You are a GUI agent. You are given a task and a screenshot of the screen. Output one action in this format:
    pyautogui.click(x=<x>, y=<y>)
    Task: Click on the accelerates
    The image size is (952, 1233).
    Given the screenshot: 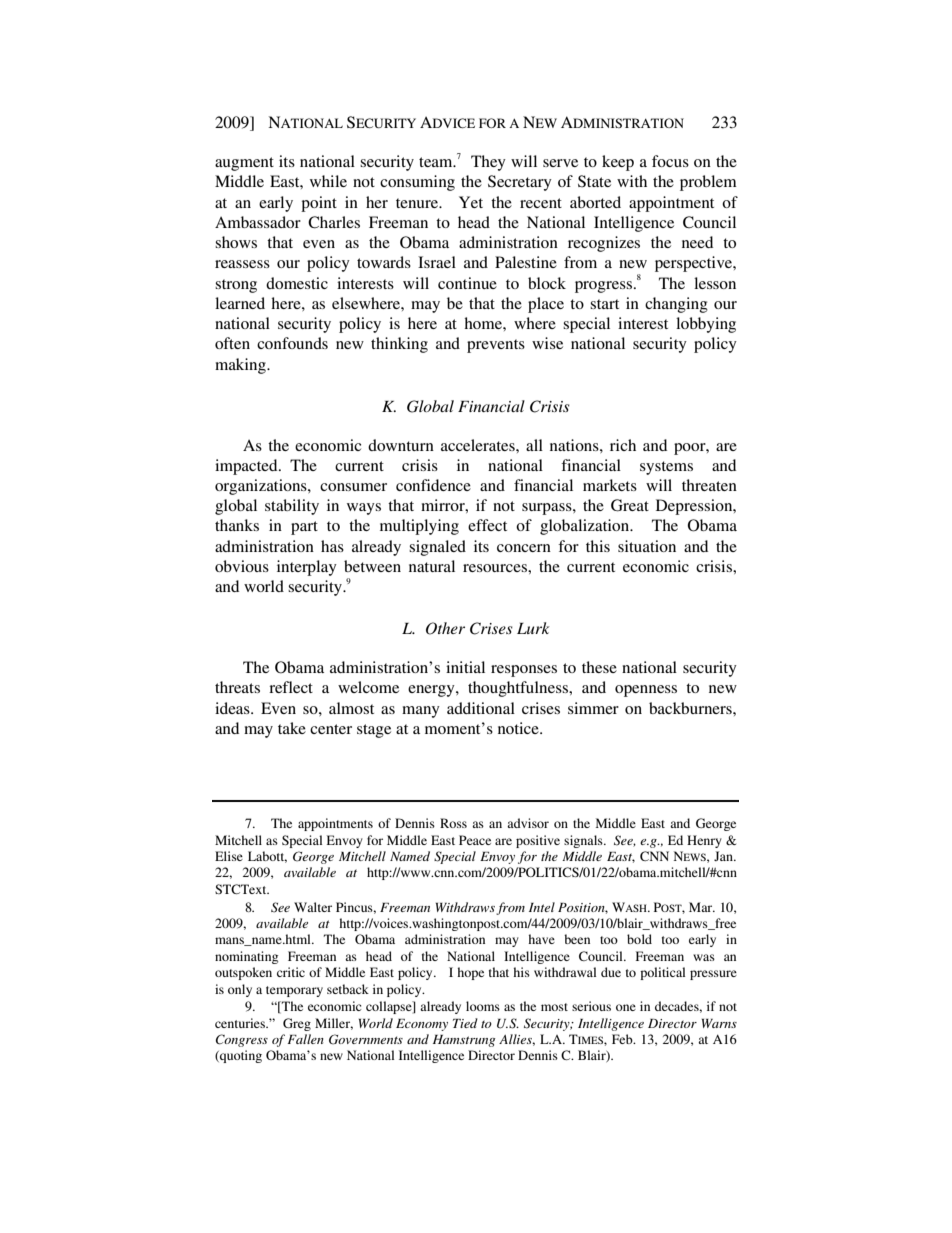 What is the action you would take?
    pyautogui.click(x=479, y=445)
